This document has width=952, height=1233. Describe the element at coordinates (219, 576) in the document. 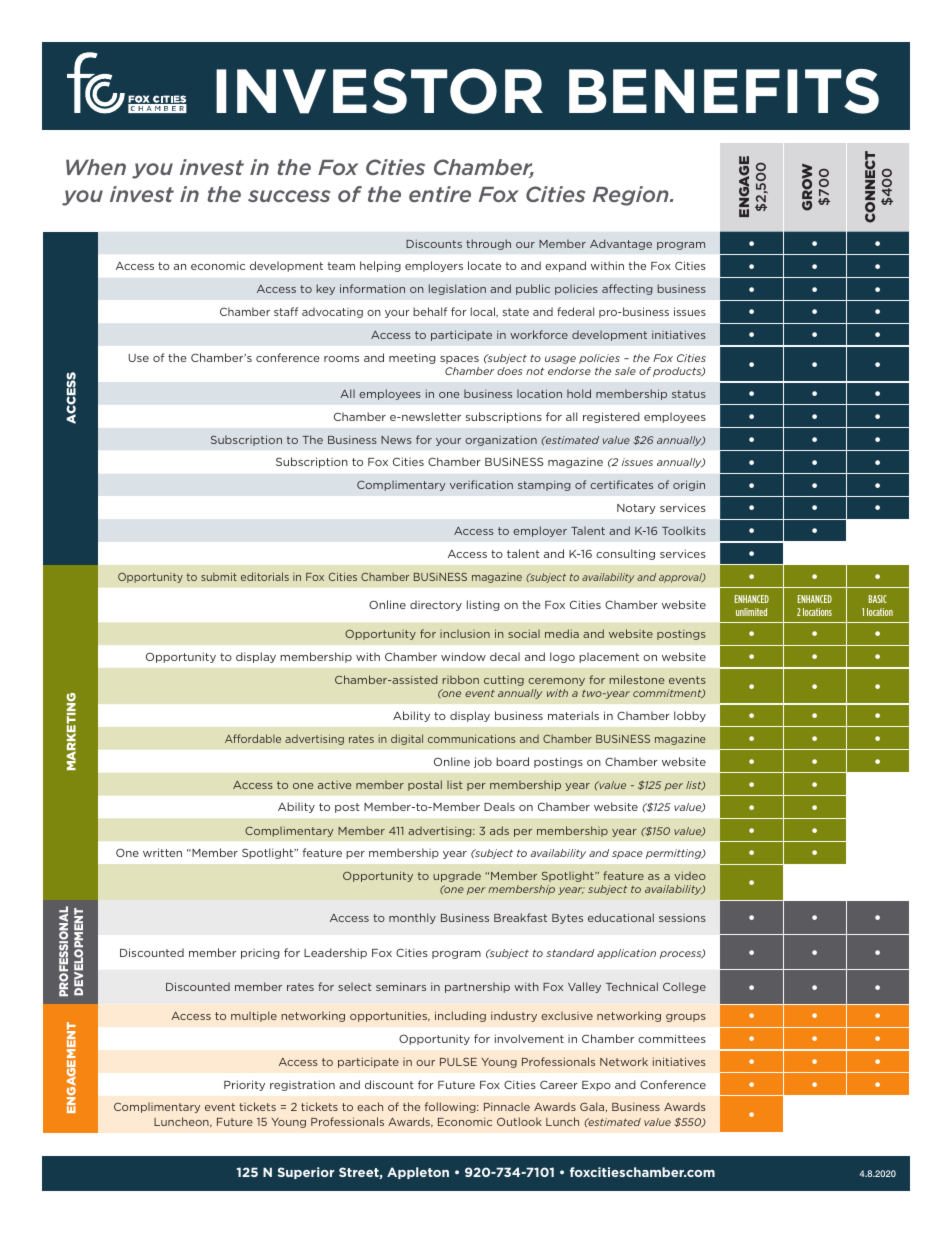

I see `submit` at that location.
